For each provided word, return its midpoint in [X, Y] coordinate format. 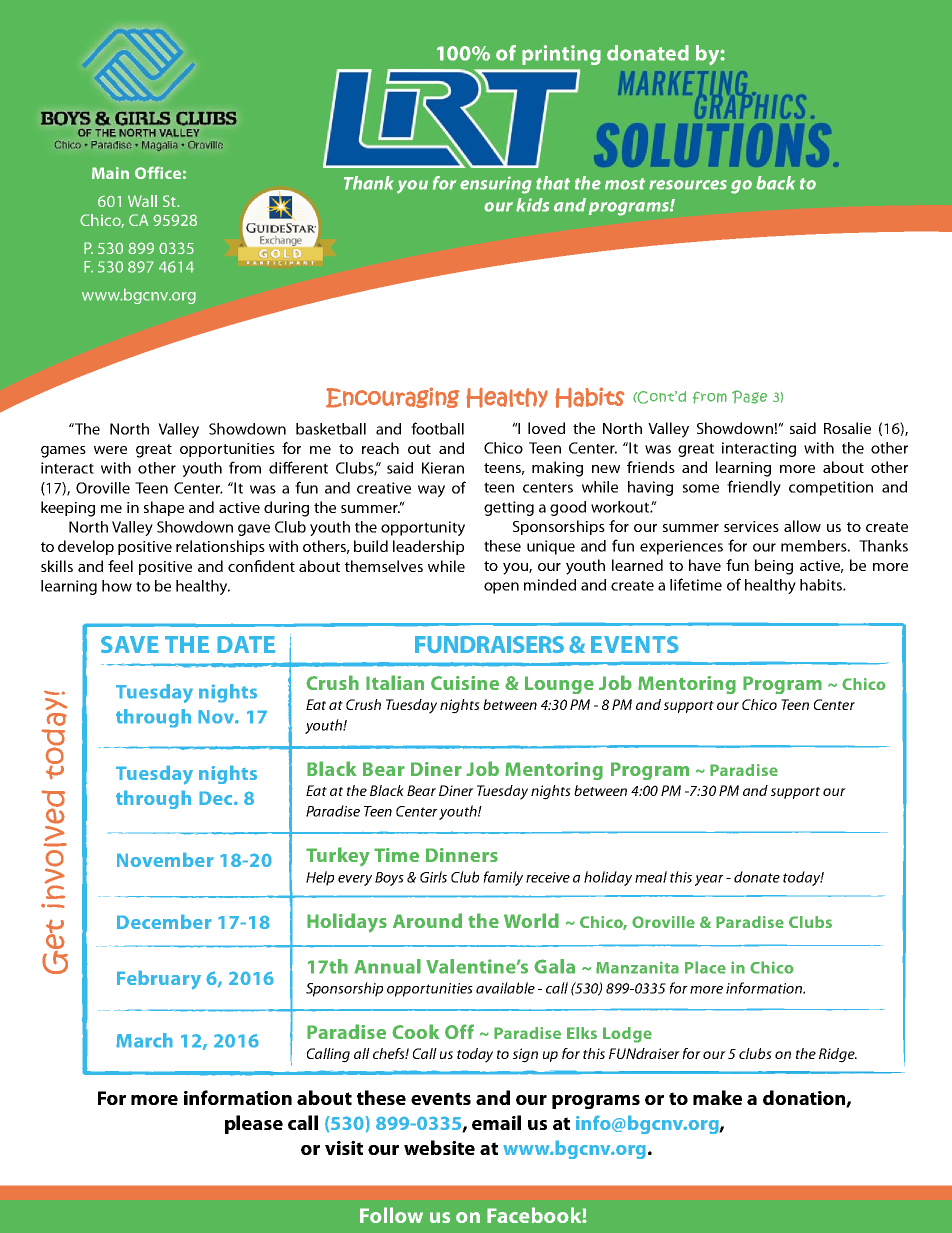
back [775, 183]
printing [561, 55]
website [439, 1147]
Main [110, 173]
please [254, 1124]
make [717, 1097]
